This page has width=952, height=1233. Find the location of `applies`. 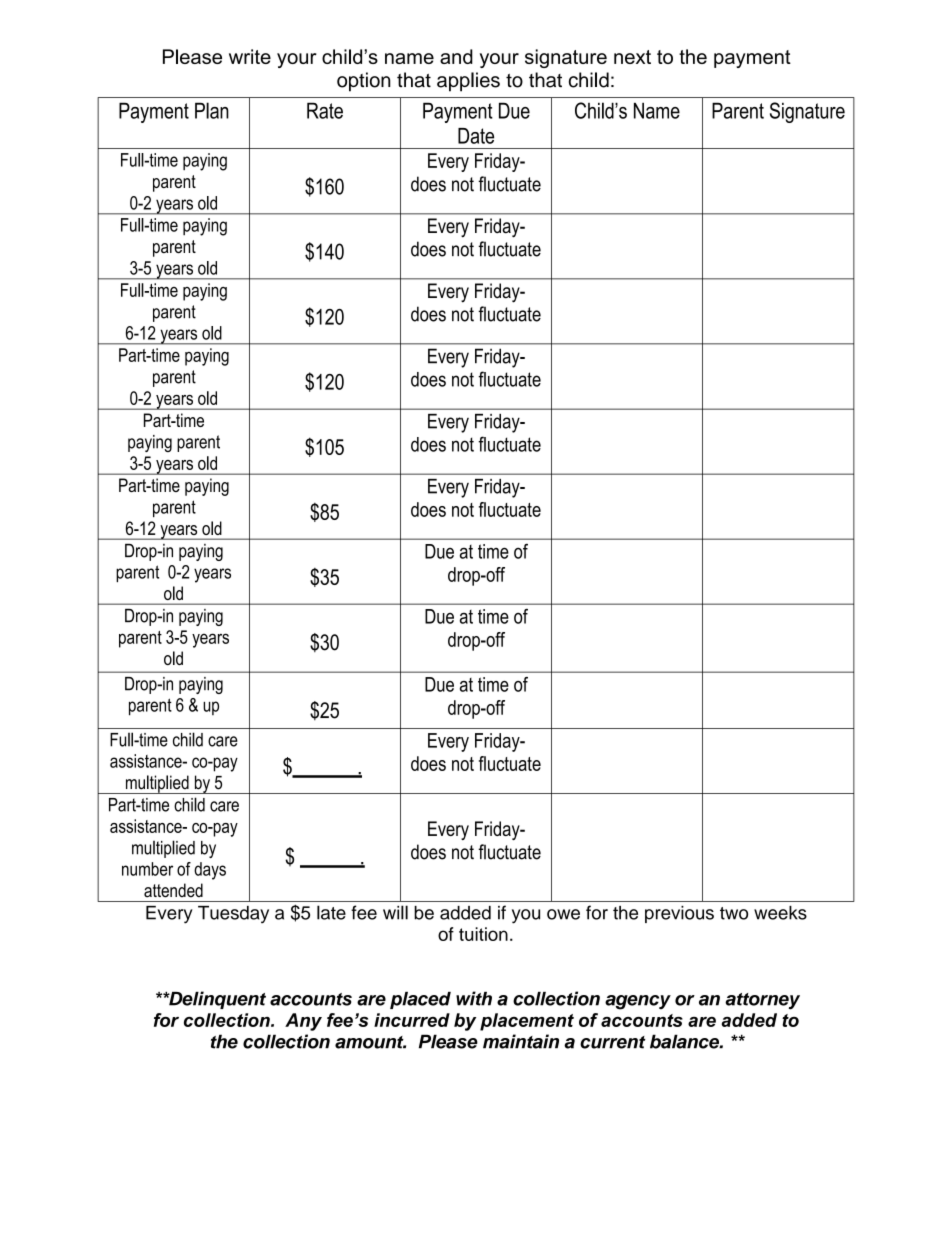

applies is located at coordinates (468, 82).
